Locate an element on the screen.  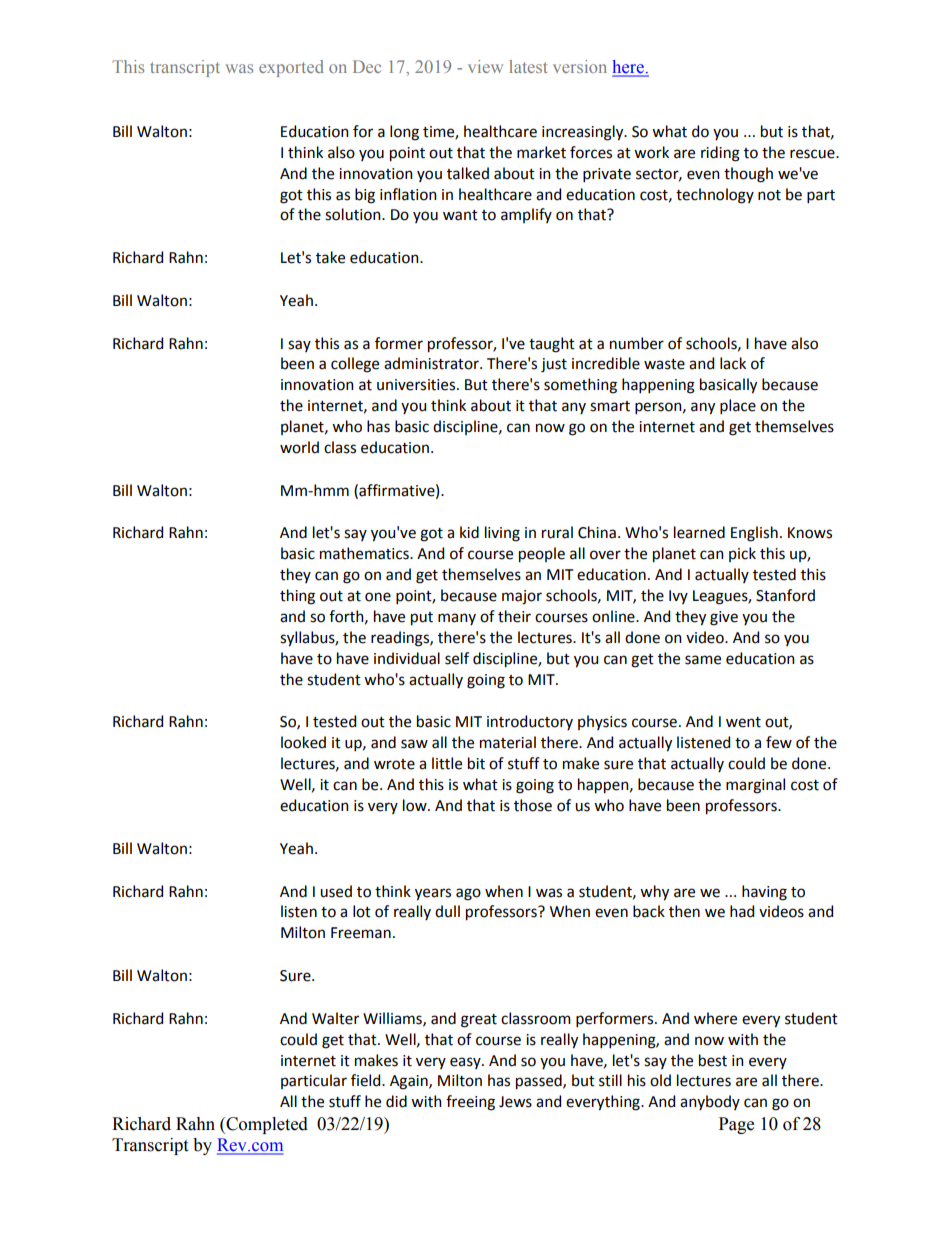
major is located at coordinates (522, 597).
